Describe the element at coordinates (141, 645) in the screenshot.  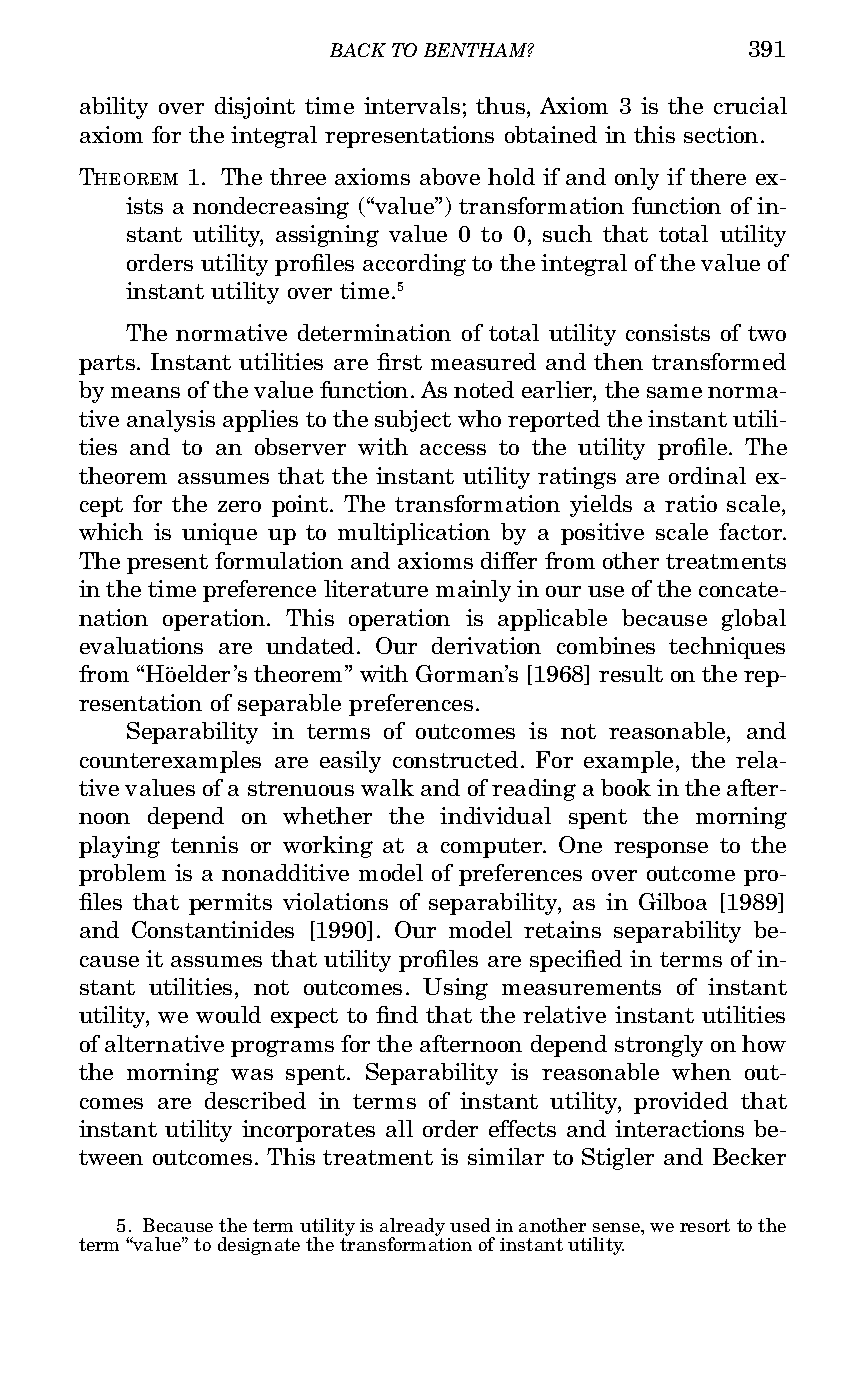
I see `evaluations` at that location.
